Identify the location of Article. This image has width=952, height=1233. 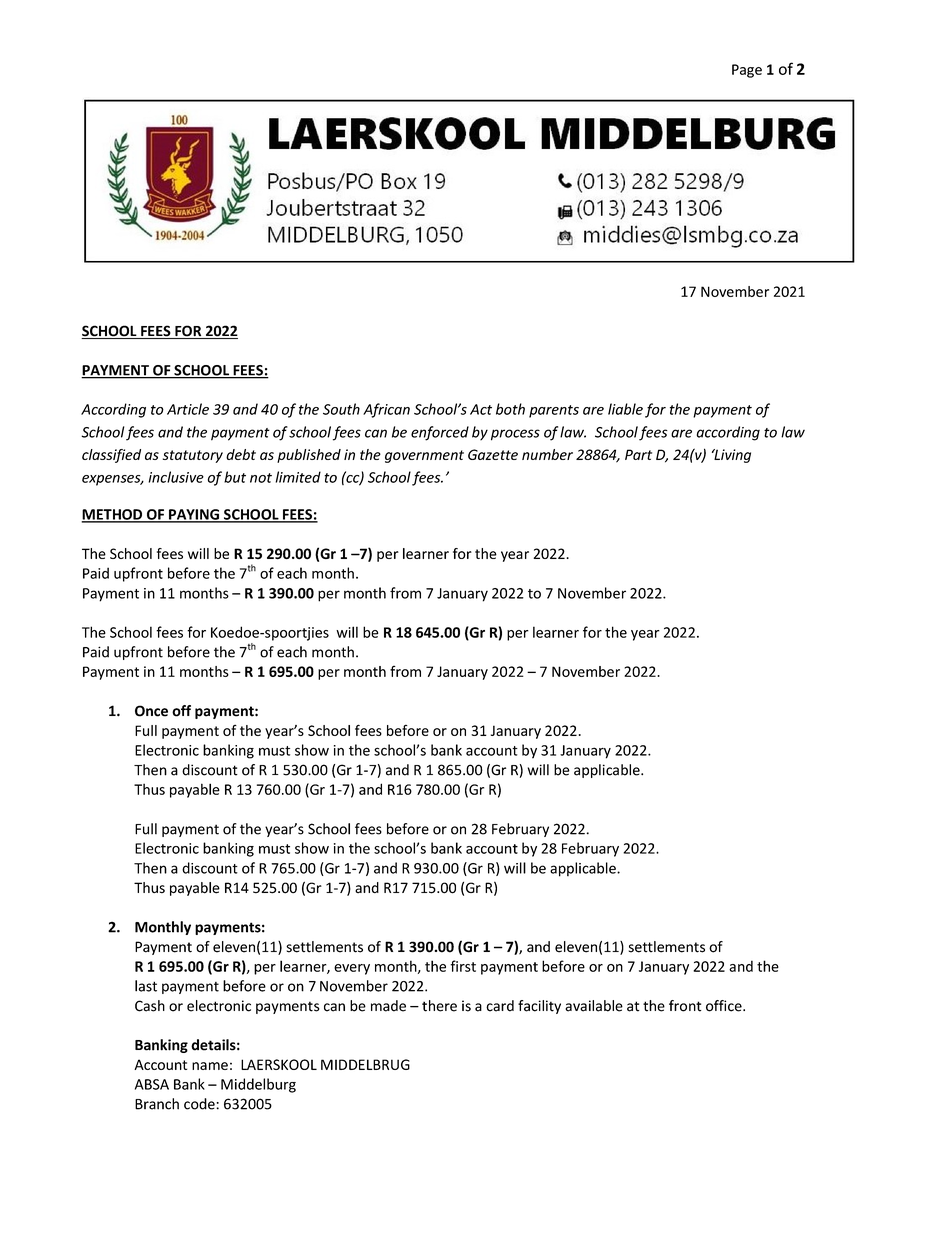
(188, 409).
